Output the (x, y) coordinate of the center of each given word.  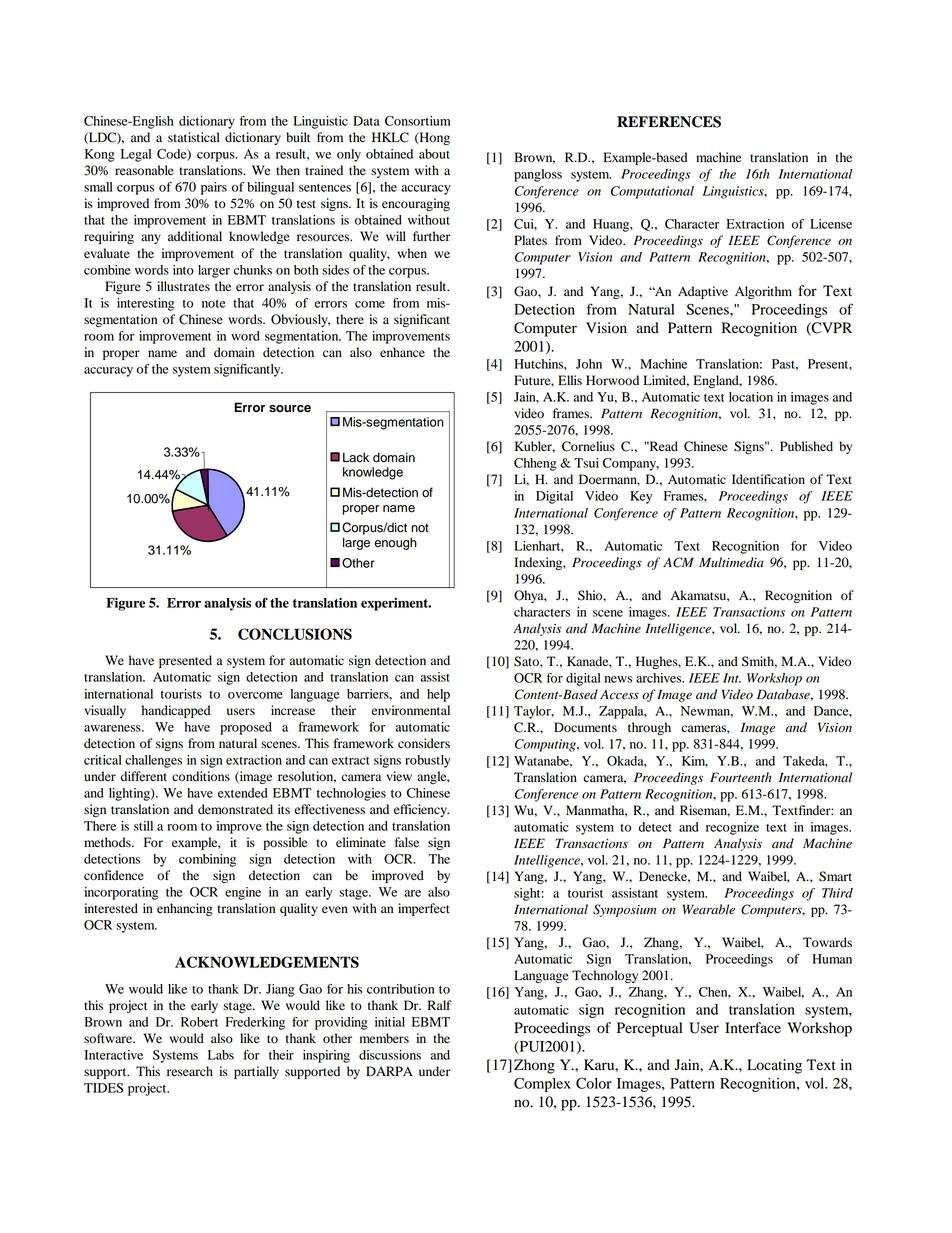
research (190, 1071)
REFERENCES (669, 122)
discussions (390, 1055)
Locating (774, 1066)
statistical (194, 137)
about (434, 154)
